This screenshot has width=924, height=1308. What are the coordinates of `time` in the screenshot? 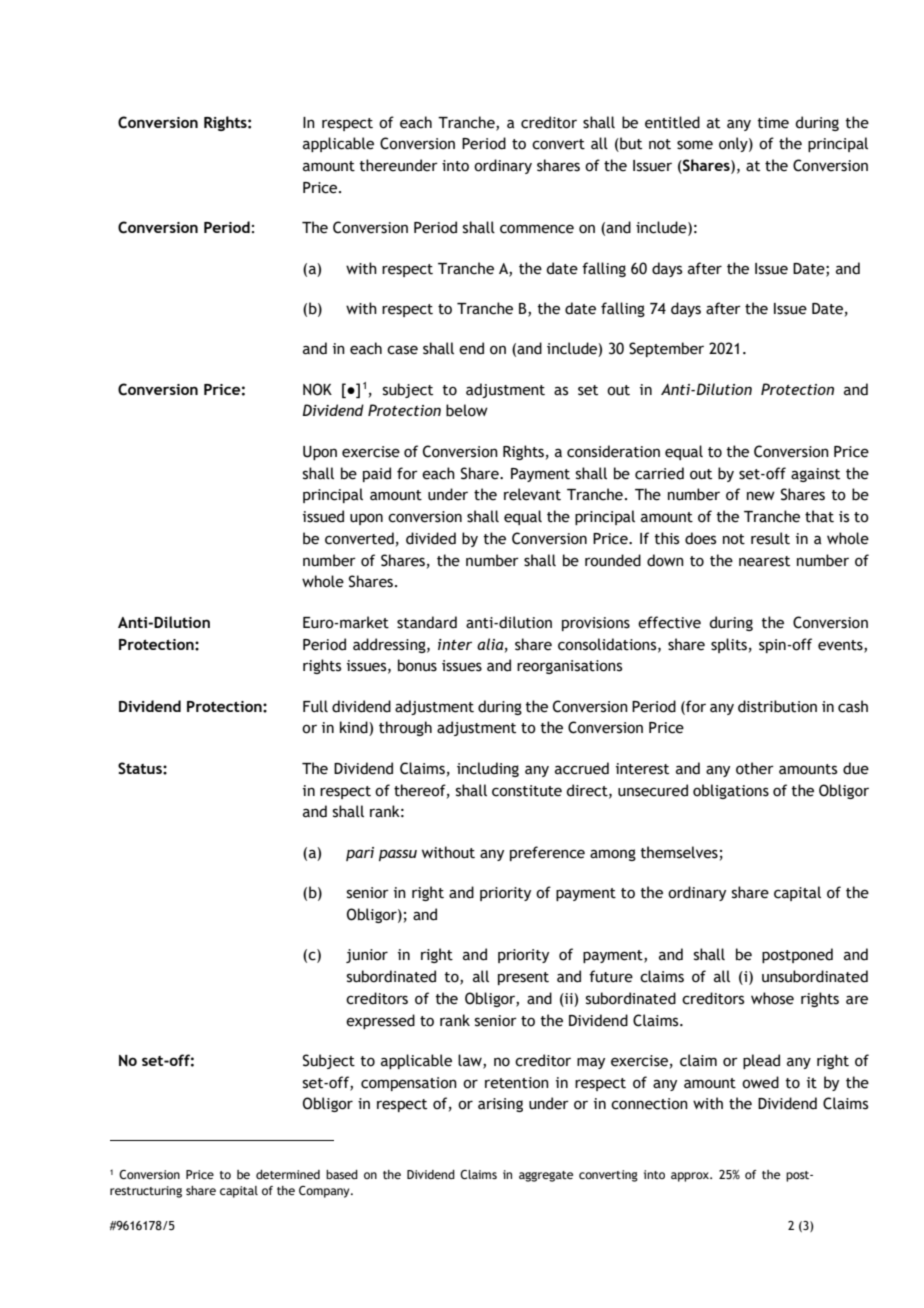 It's located at (773, 123).
